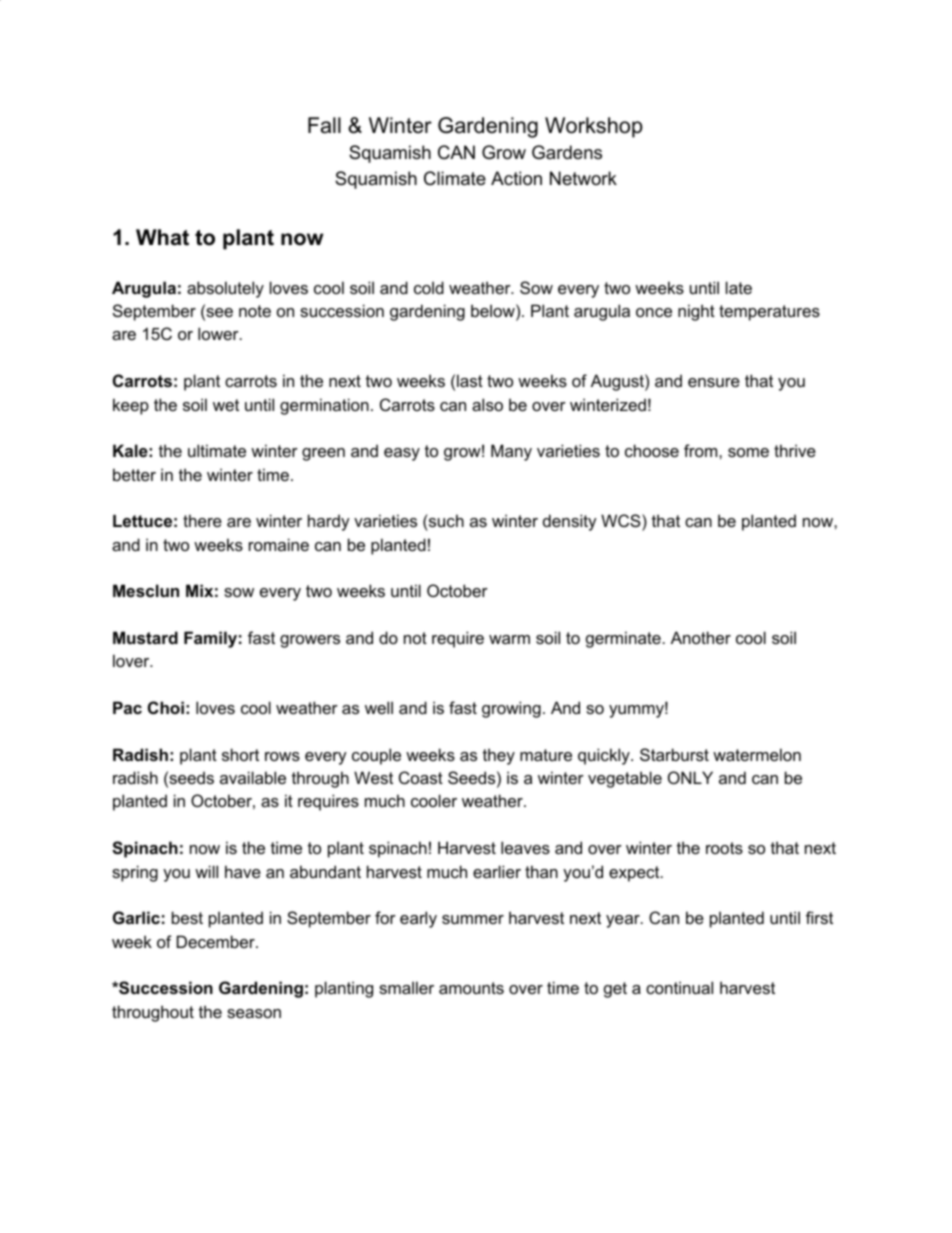  I want to click on there, so click(202, 520).
